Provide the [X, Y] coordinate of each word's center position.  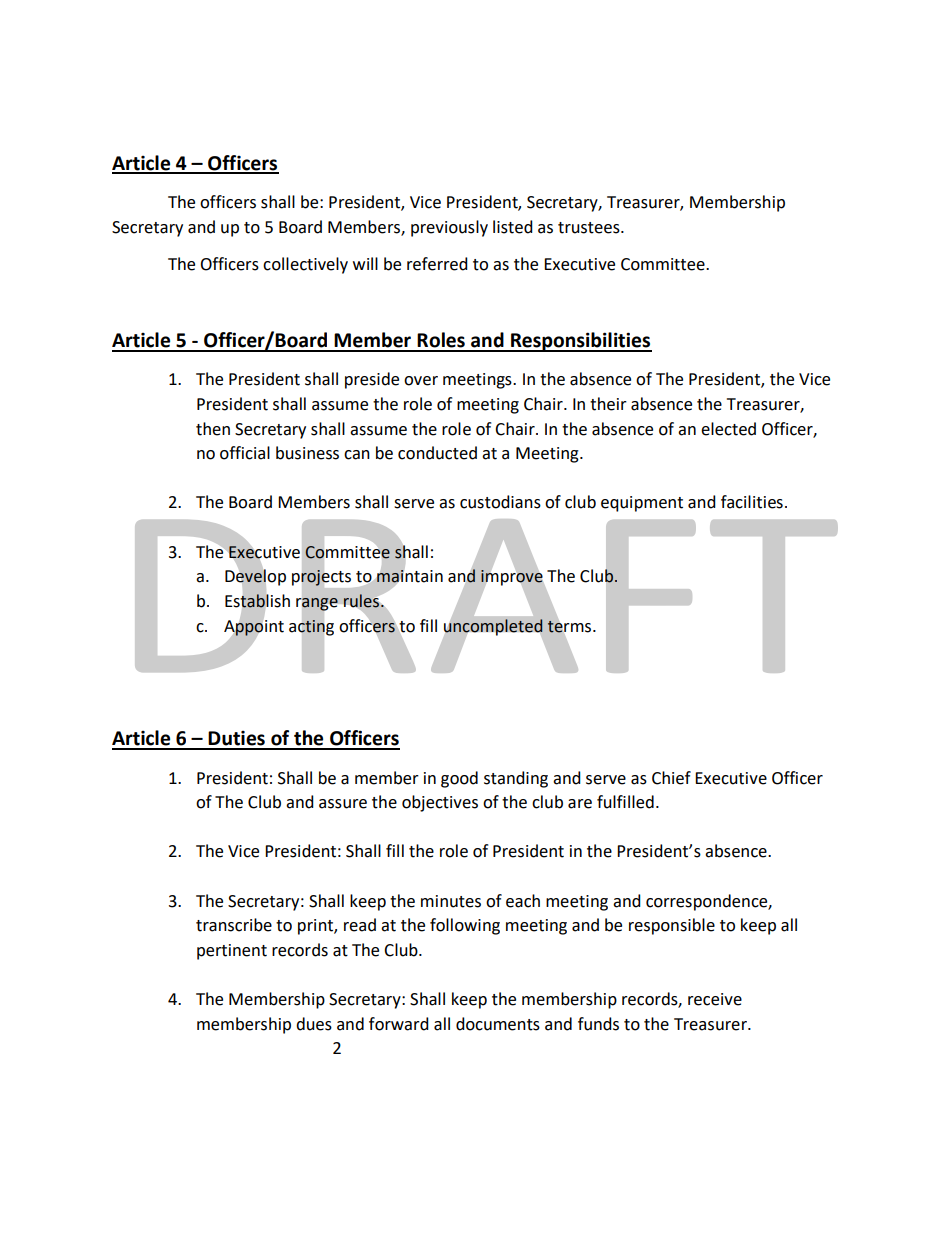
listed [513, 227]
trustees [590, 228]
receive [715, 999]
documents [498, 1024]
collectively [305, 265]
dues [314, 1024]
